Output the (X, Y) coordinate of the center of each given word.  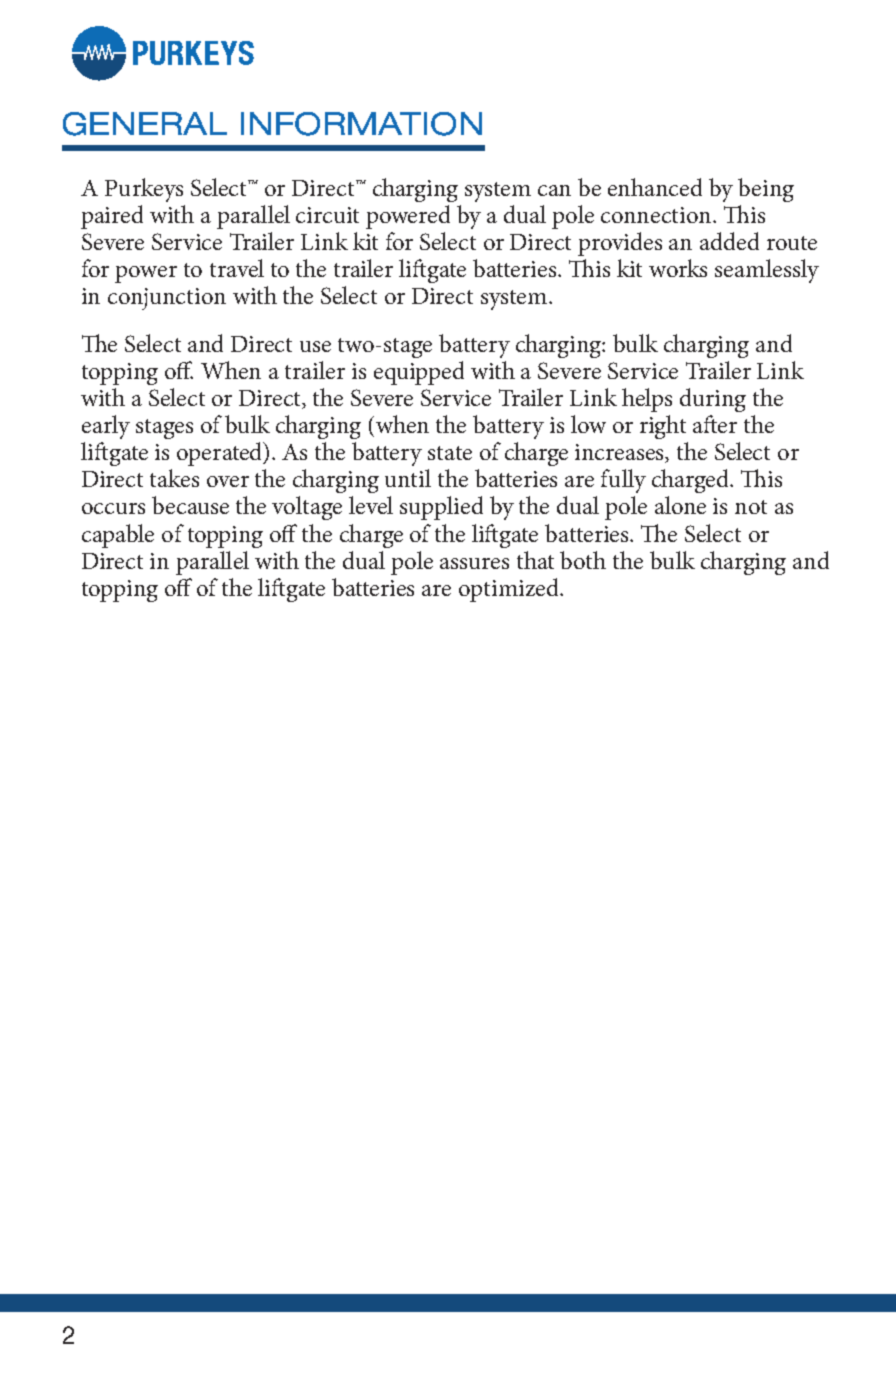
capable (118, 536)
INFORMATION (361, 124)
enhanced (655, 187)
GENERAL (145, 124)
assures (474, 563)
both (583, 560)
